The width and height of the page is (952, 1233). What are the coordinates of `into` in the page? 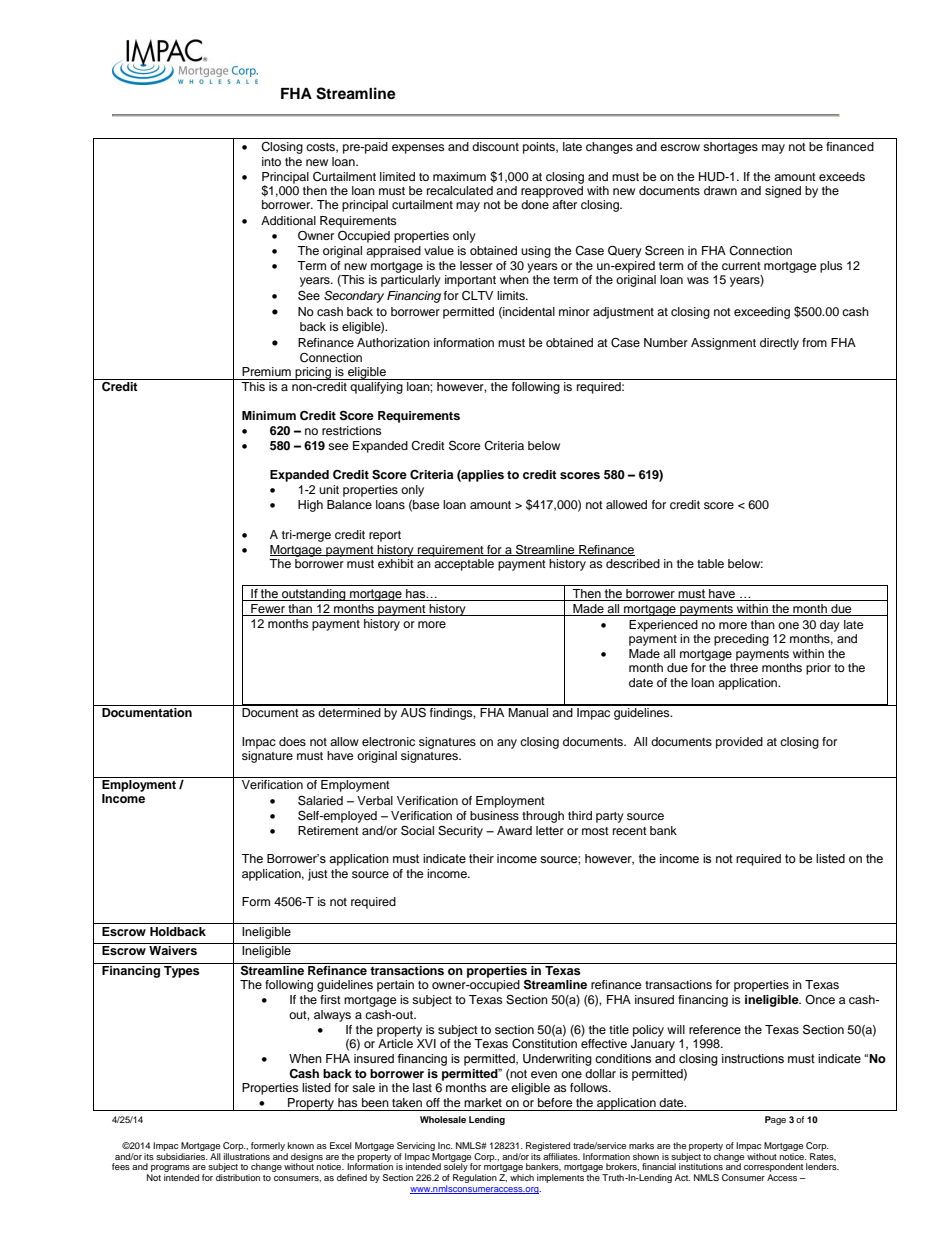 It's located at (271, 161).
